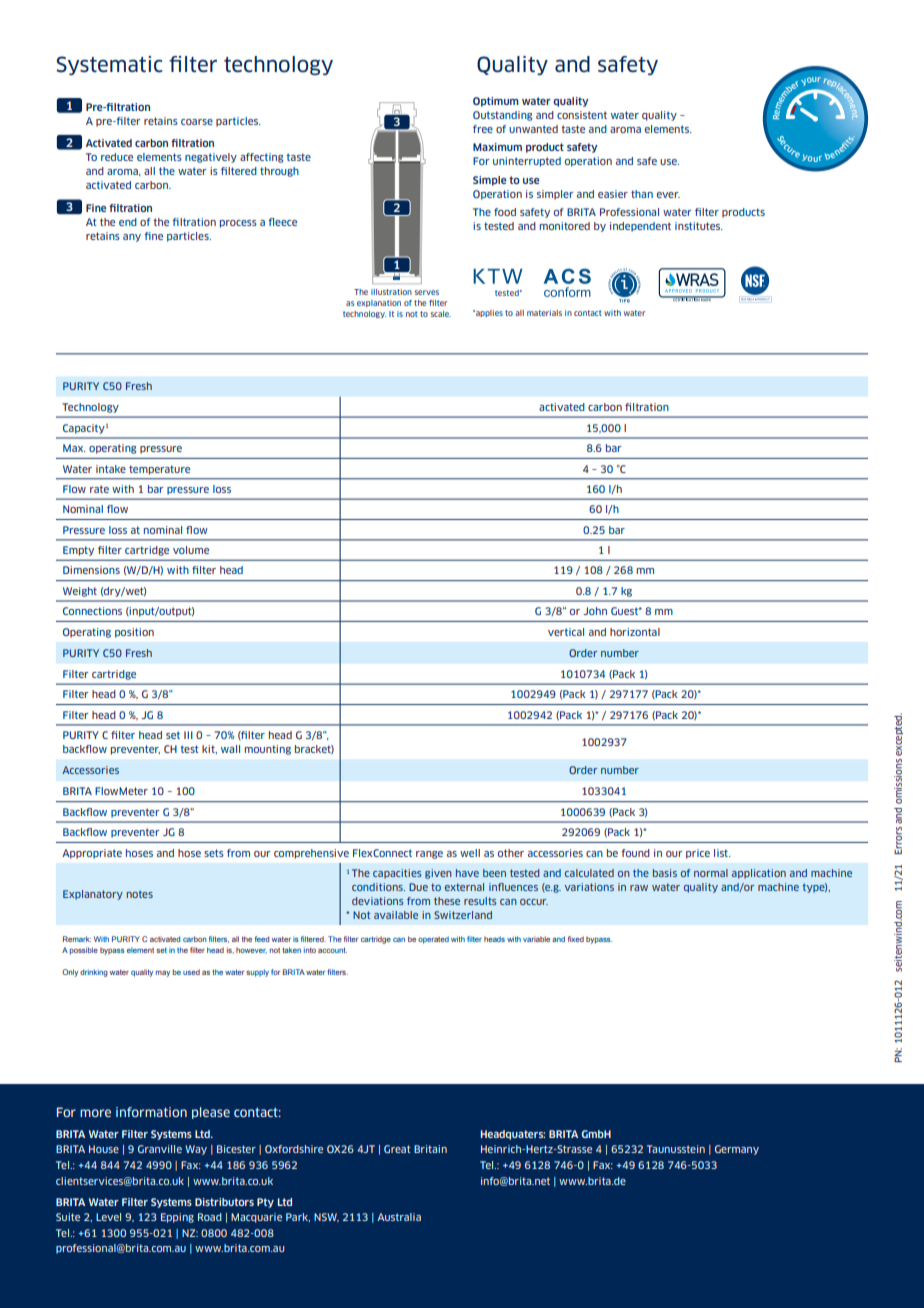  Describe the element at coordinates (160, 1149) in the page. I see `Granville` at that location.
